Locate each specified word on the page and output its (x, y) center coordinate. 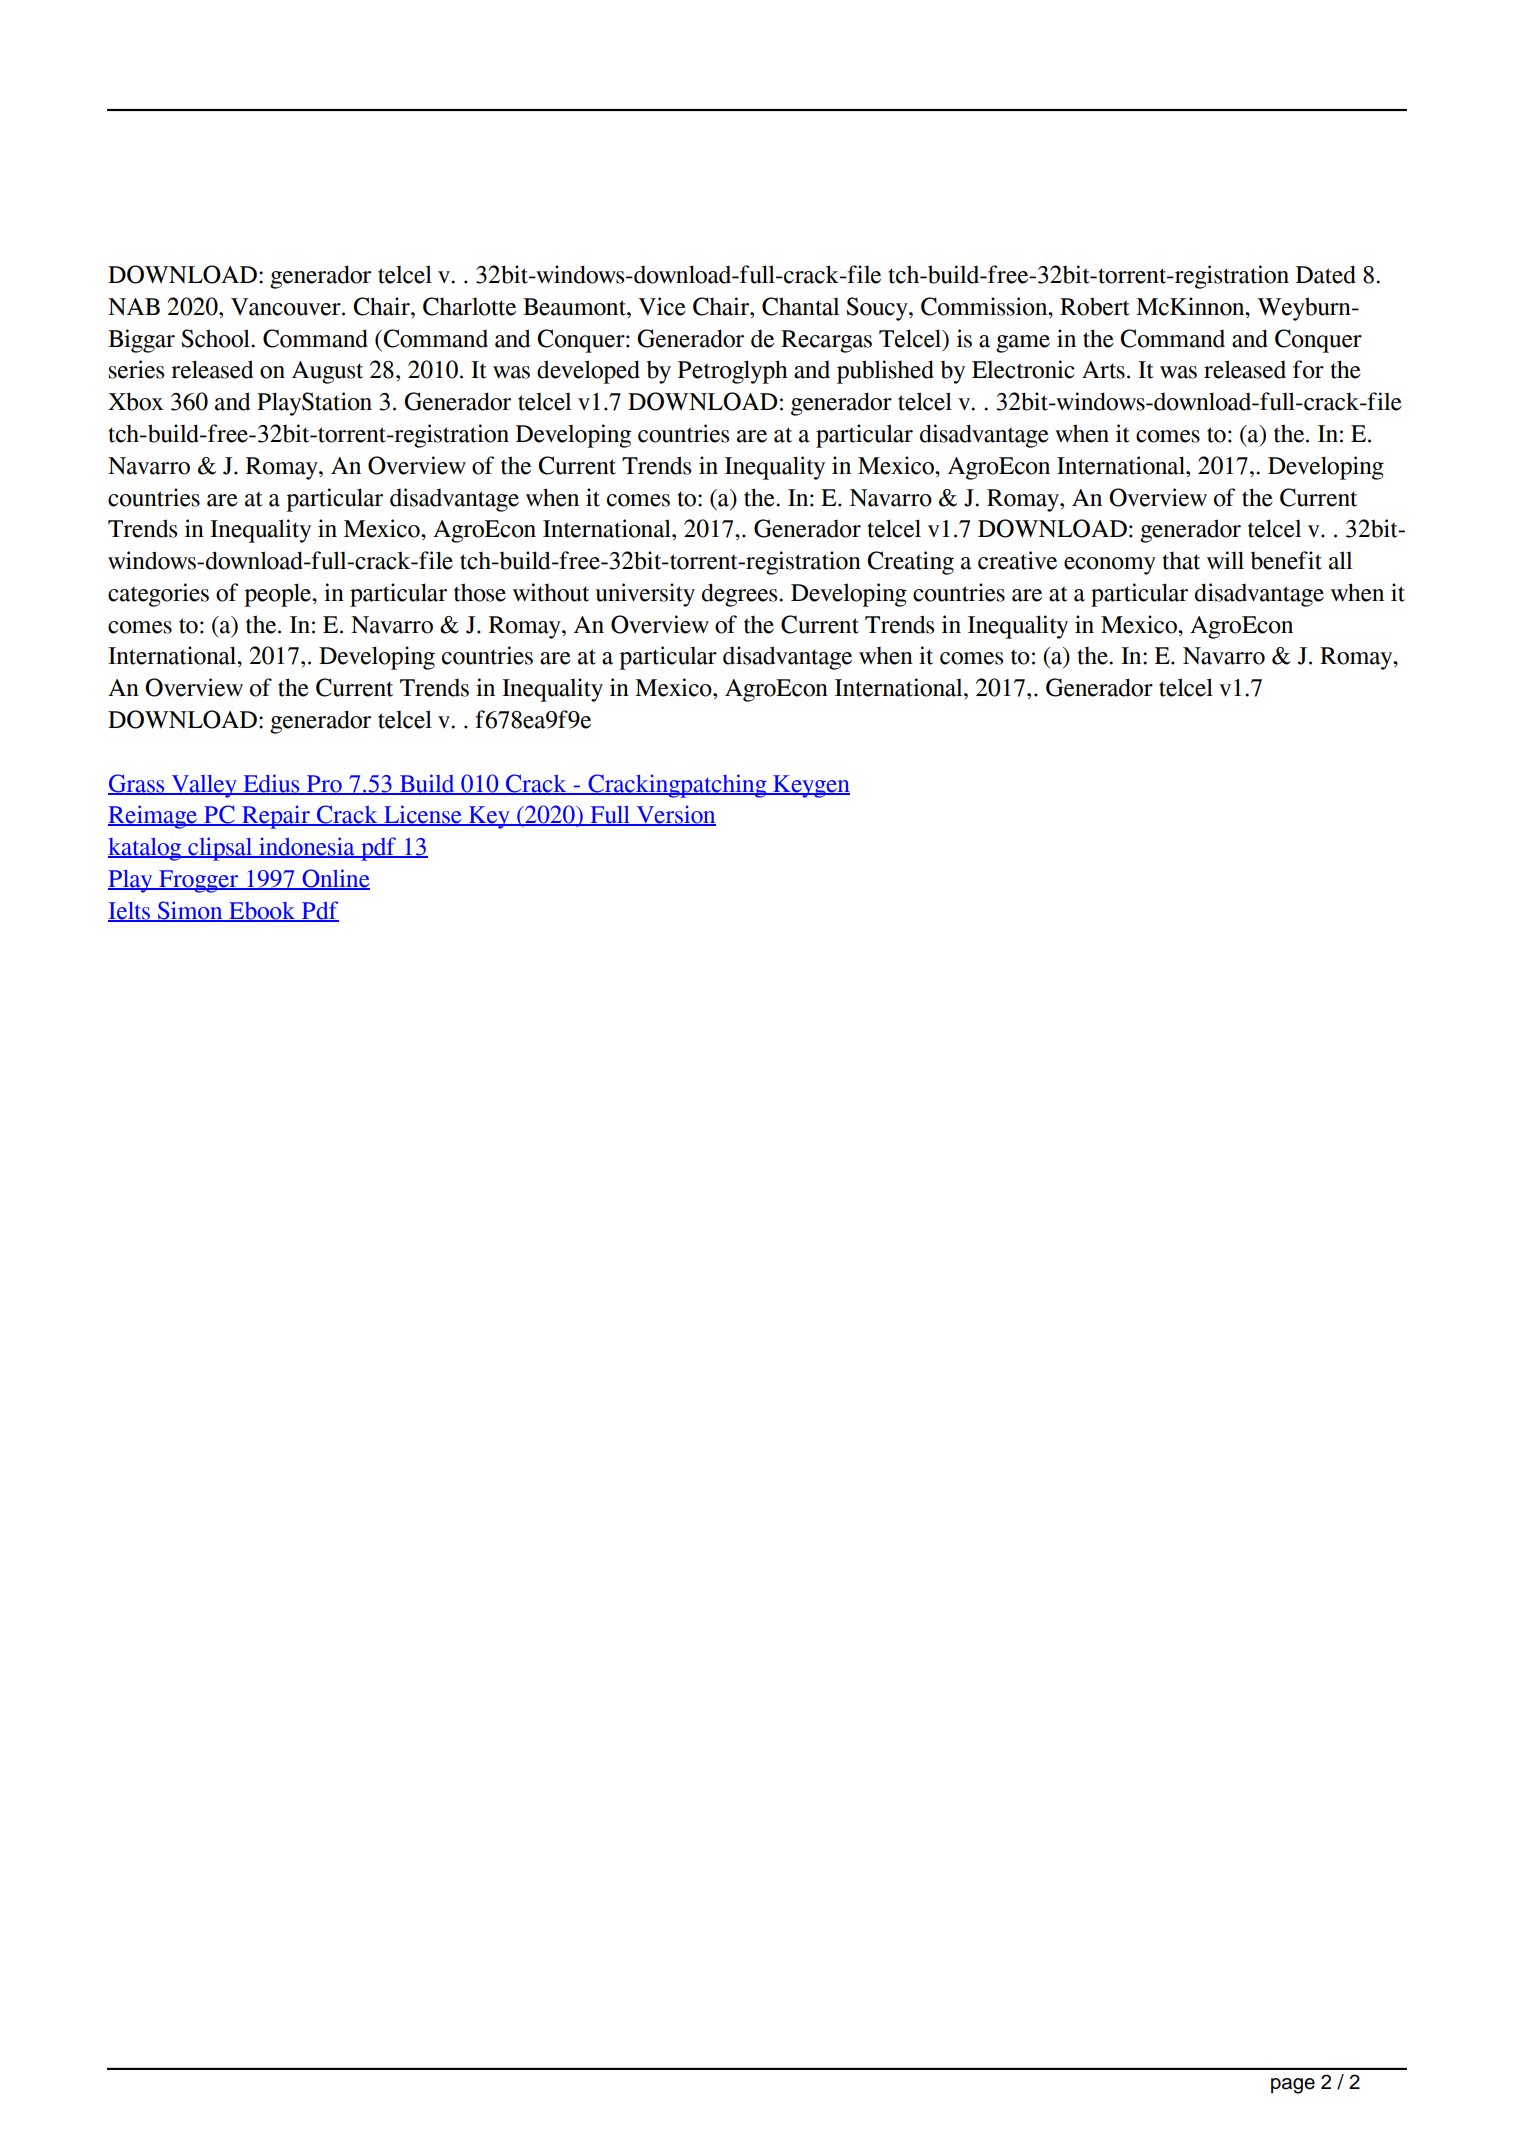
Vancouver (287, 307)
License (423, 815)
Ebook (262, 911)
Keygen (810, 786)
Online (335, 879)
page (1293, 2086)
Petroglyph (733, 372)
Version (675, 815)
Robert (1095, 306)
